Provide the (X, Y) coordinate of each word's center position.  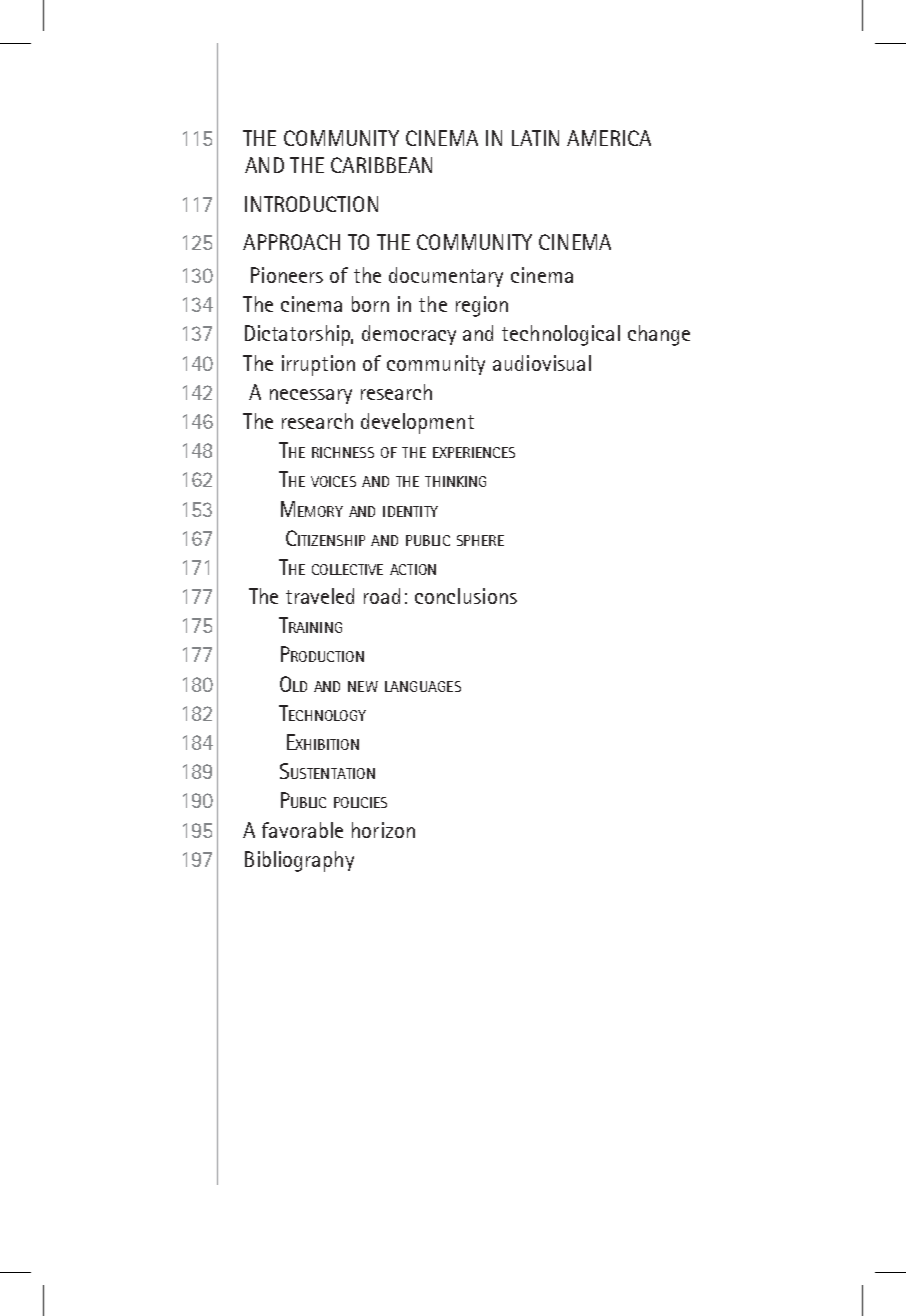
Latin (535, 138)
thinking (455, 481)
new (363, 686)
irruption (318, 365)
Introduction (311, 204)
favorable (302, 830)
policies (360, 802)
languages (423, 686)
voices (333, 481)
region (482, 306)
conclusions (466, 596)
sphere (480, 540)
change (659, 335)
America (609, 138)
